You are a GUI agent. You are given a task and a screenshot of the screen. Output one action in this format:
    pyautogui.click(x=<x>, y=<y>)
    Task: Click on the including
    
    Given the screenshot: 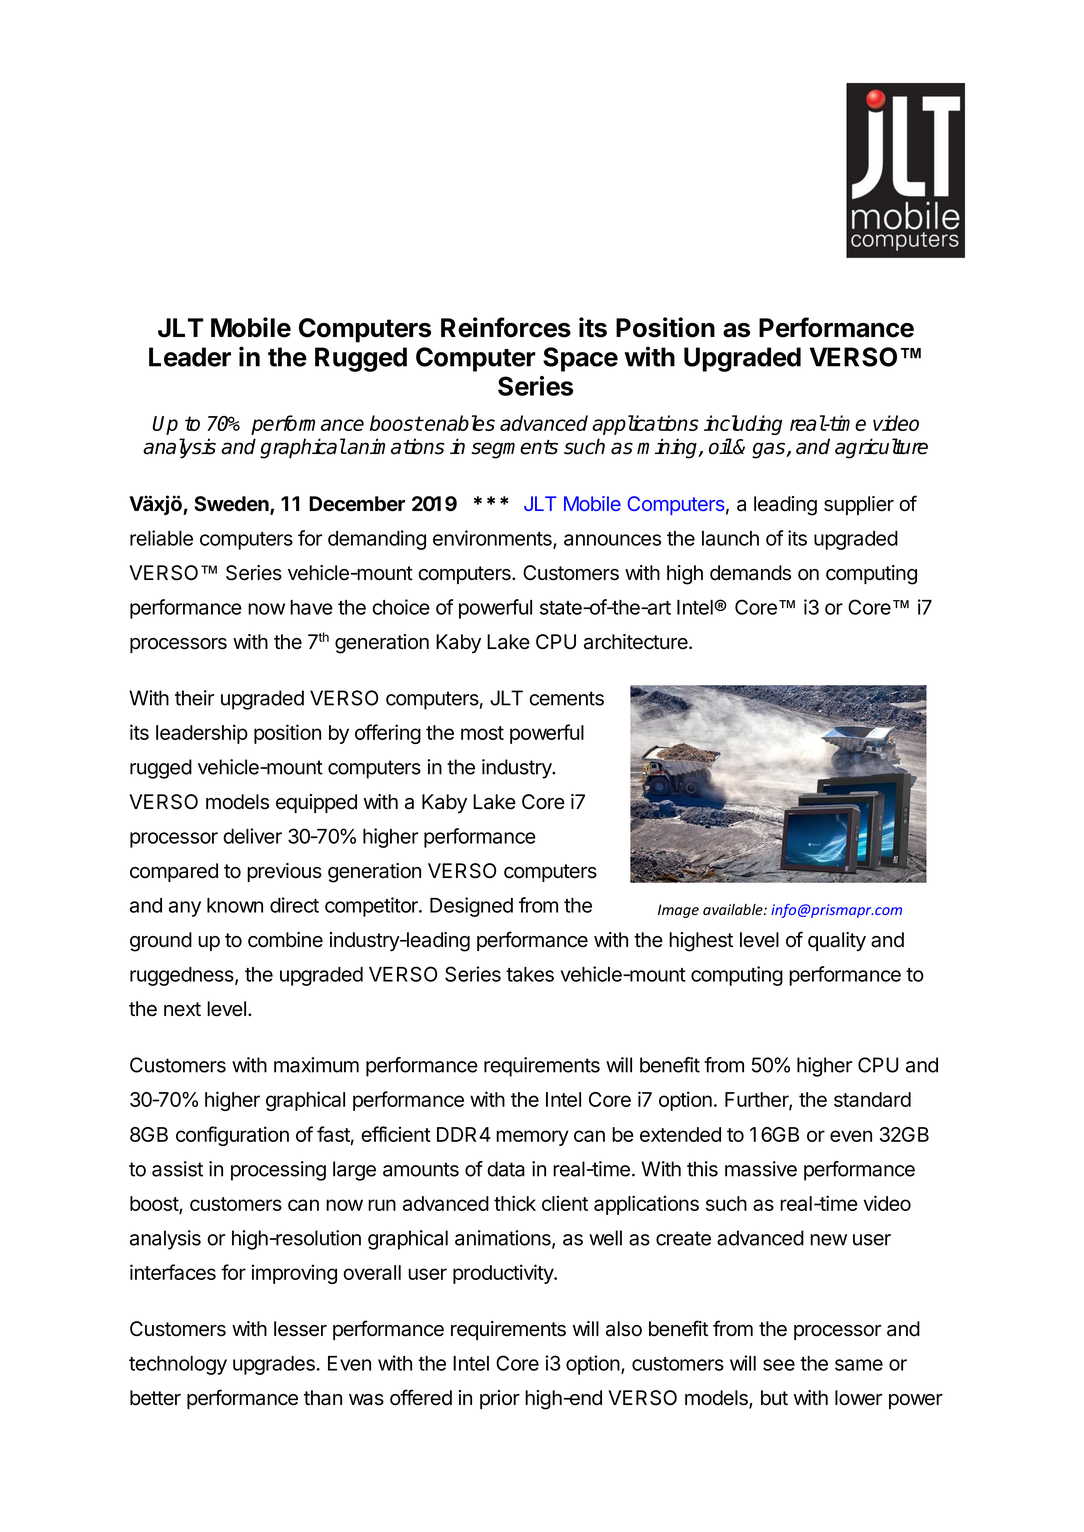 What is the action you would take?
    pyautogui.click(x=743, y=425)
